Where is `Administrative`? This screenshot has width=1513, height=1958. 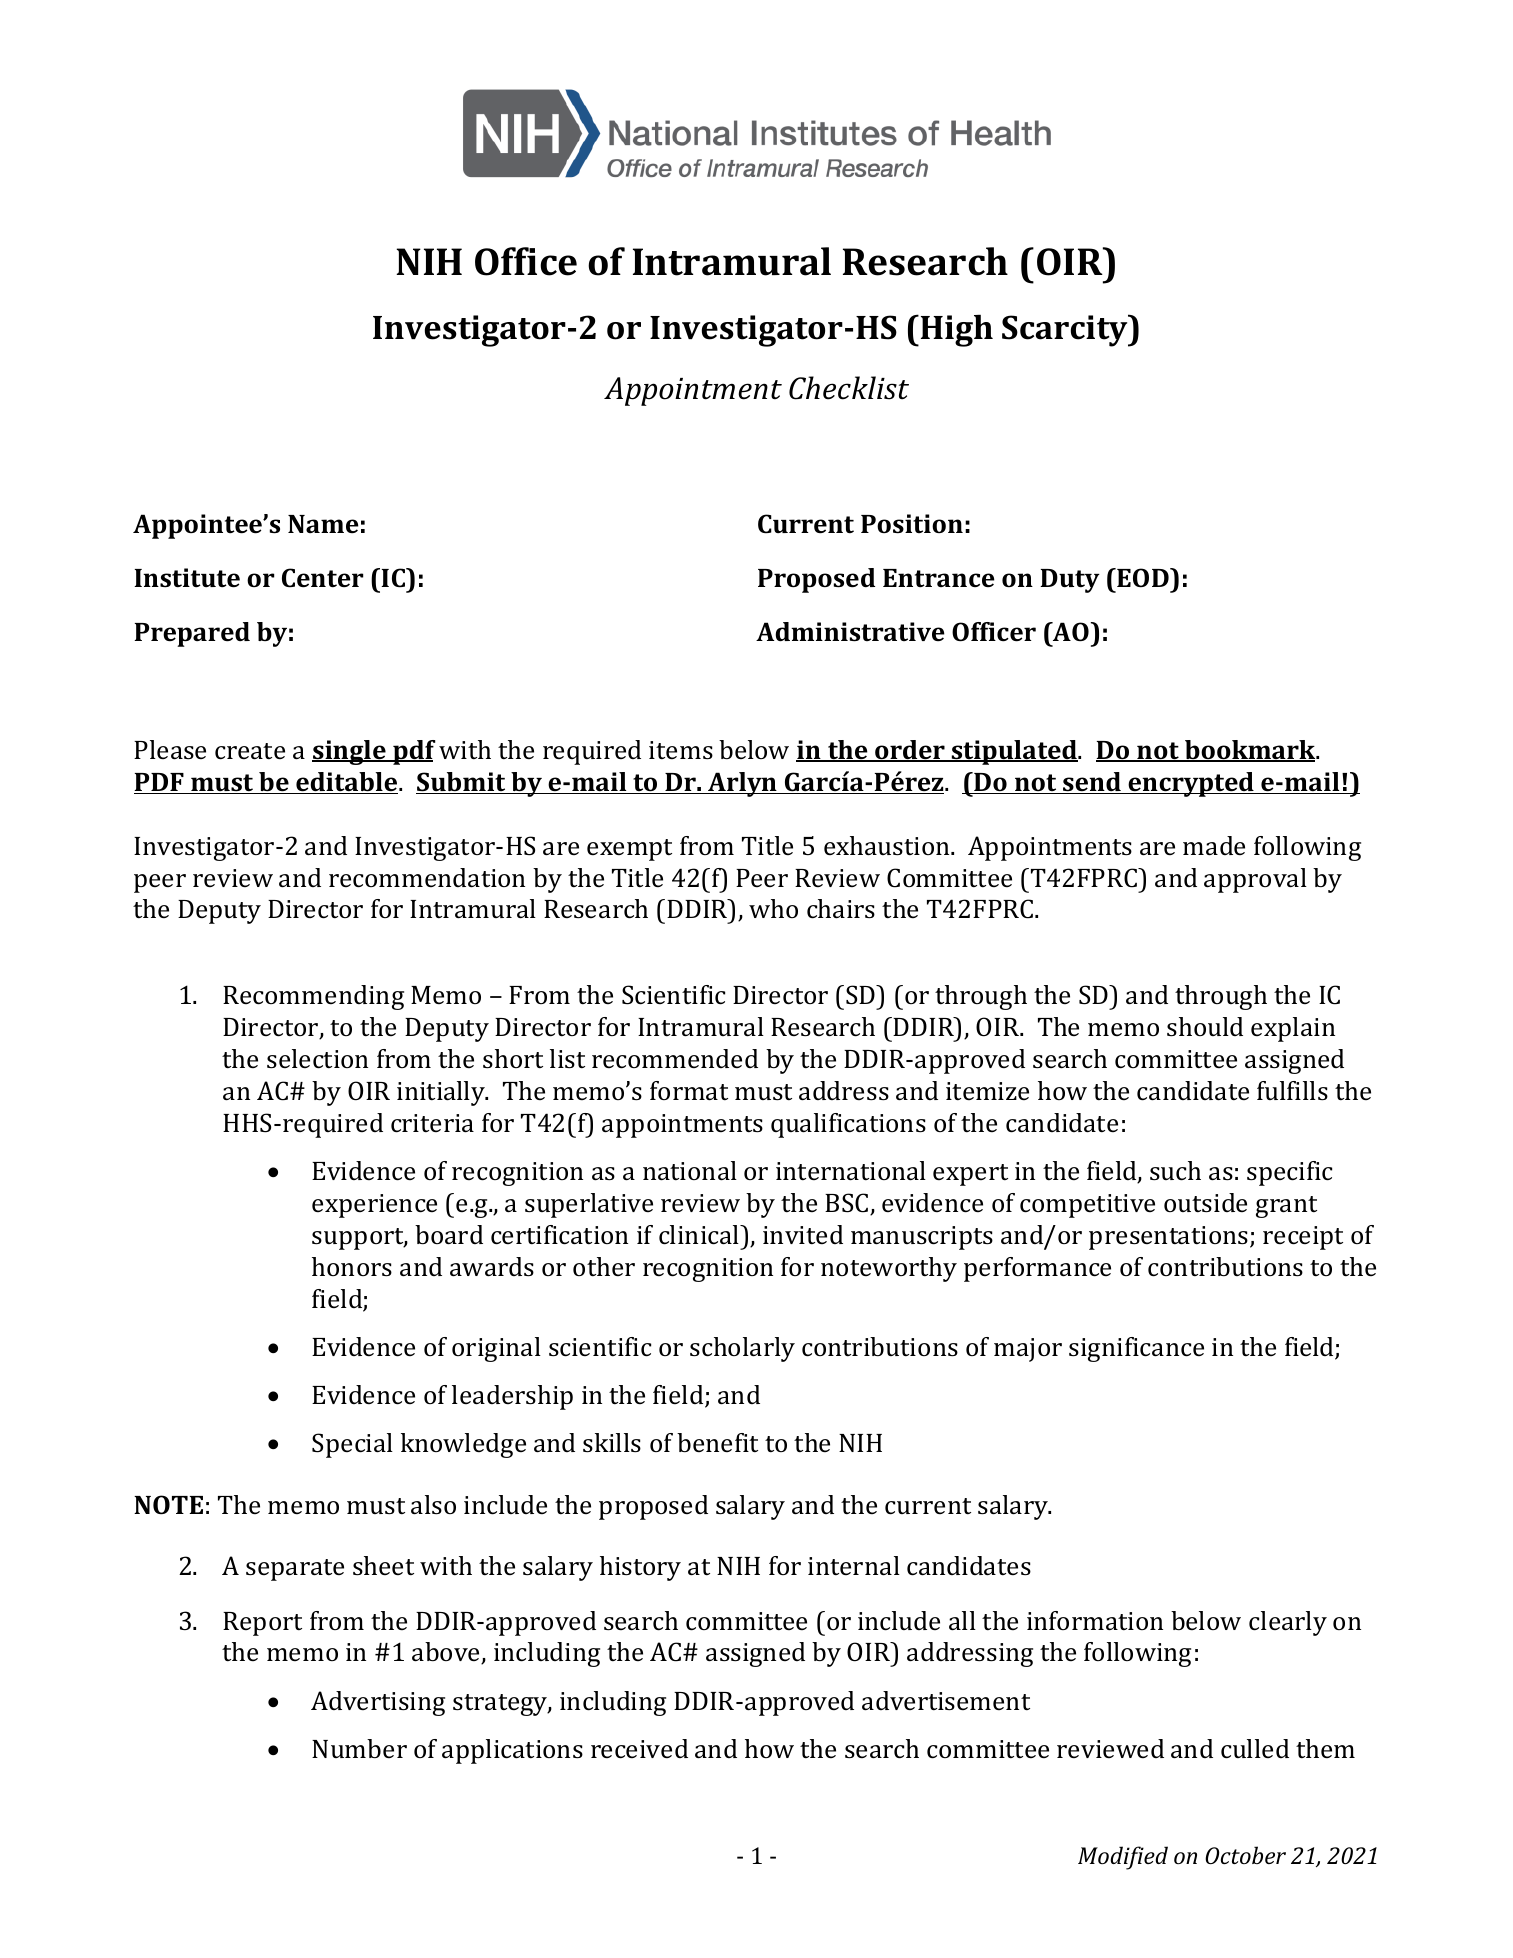 Administrative is located at coordinates (850, 632).
